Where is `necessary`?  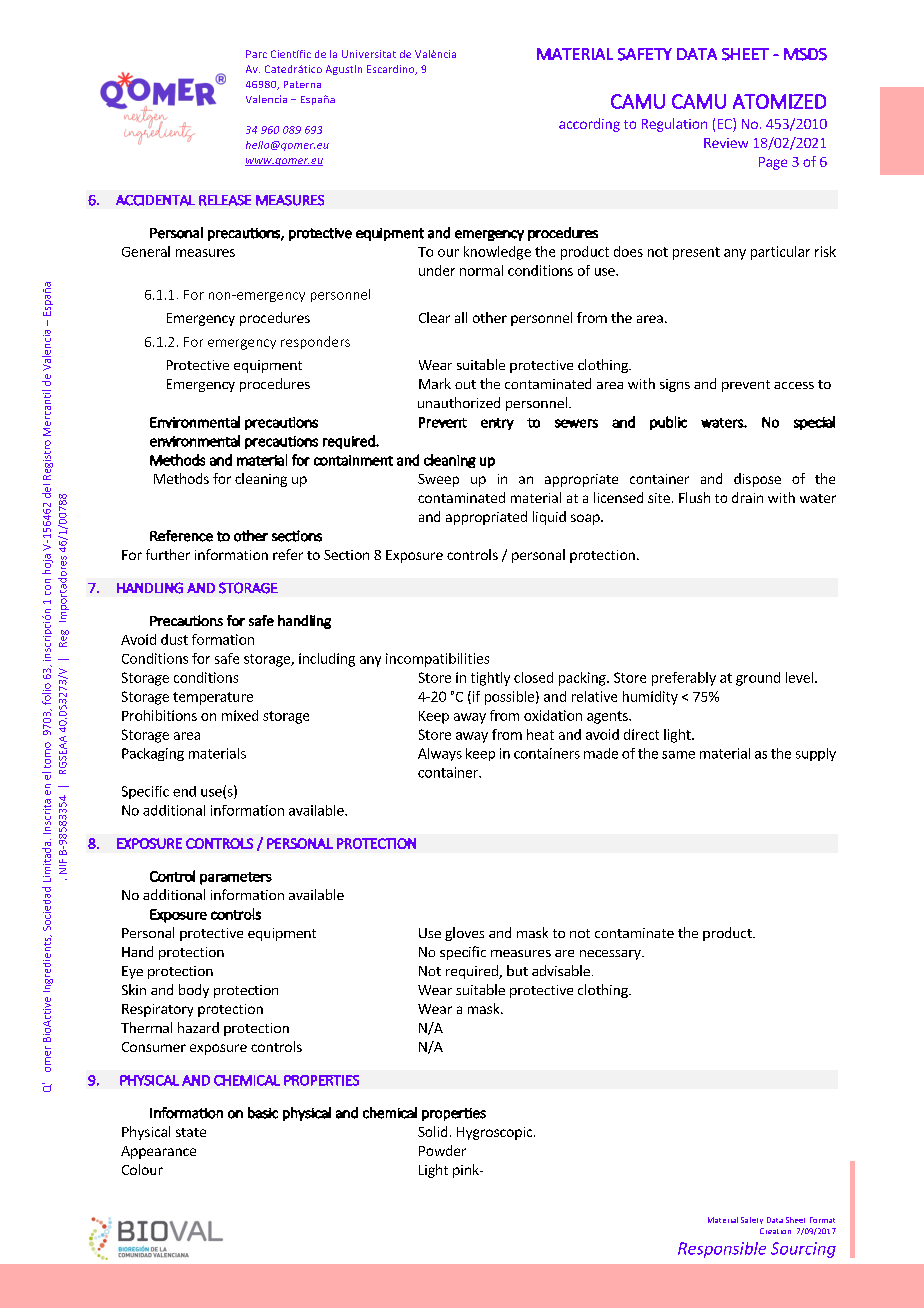 necessary is located at coordinates (611, 955).
